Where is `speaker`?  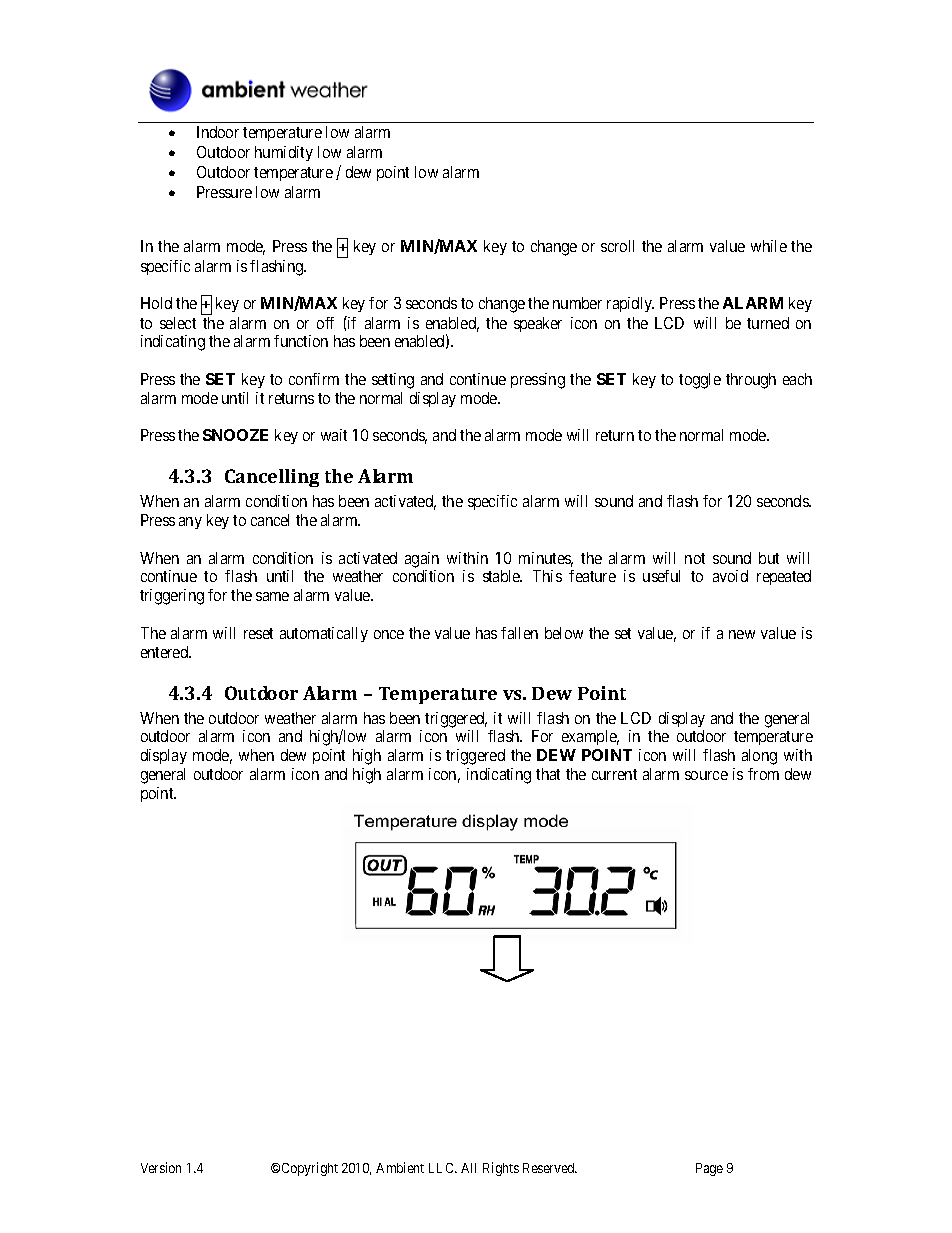
speaker is located at coordinates (538, 324).
